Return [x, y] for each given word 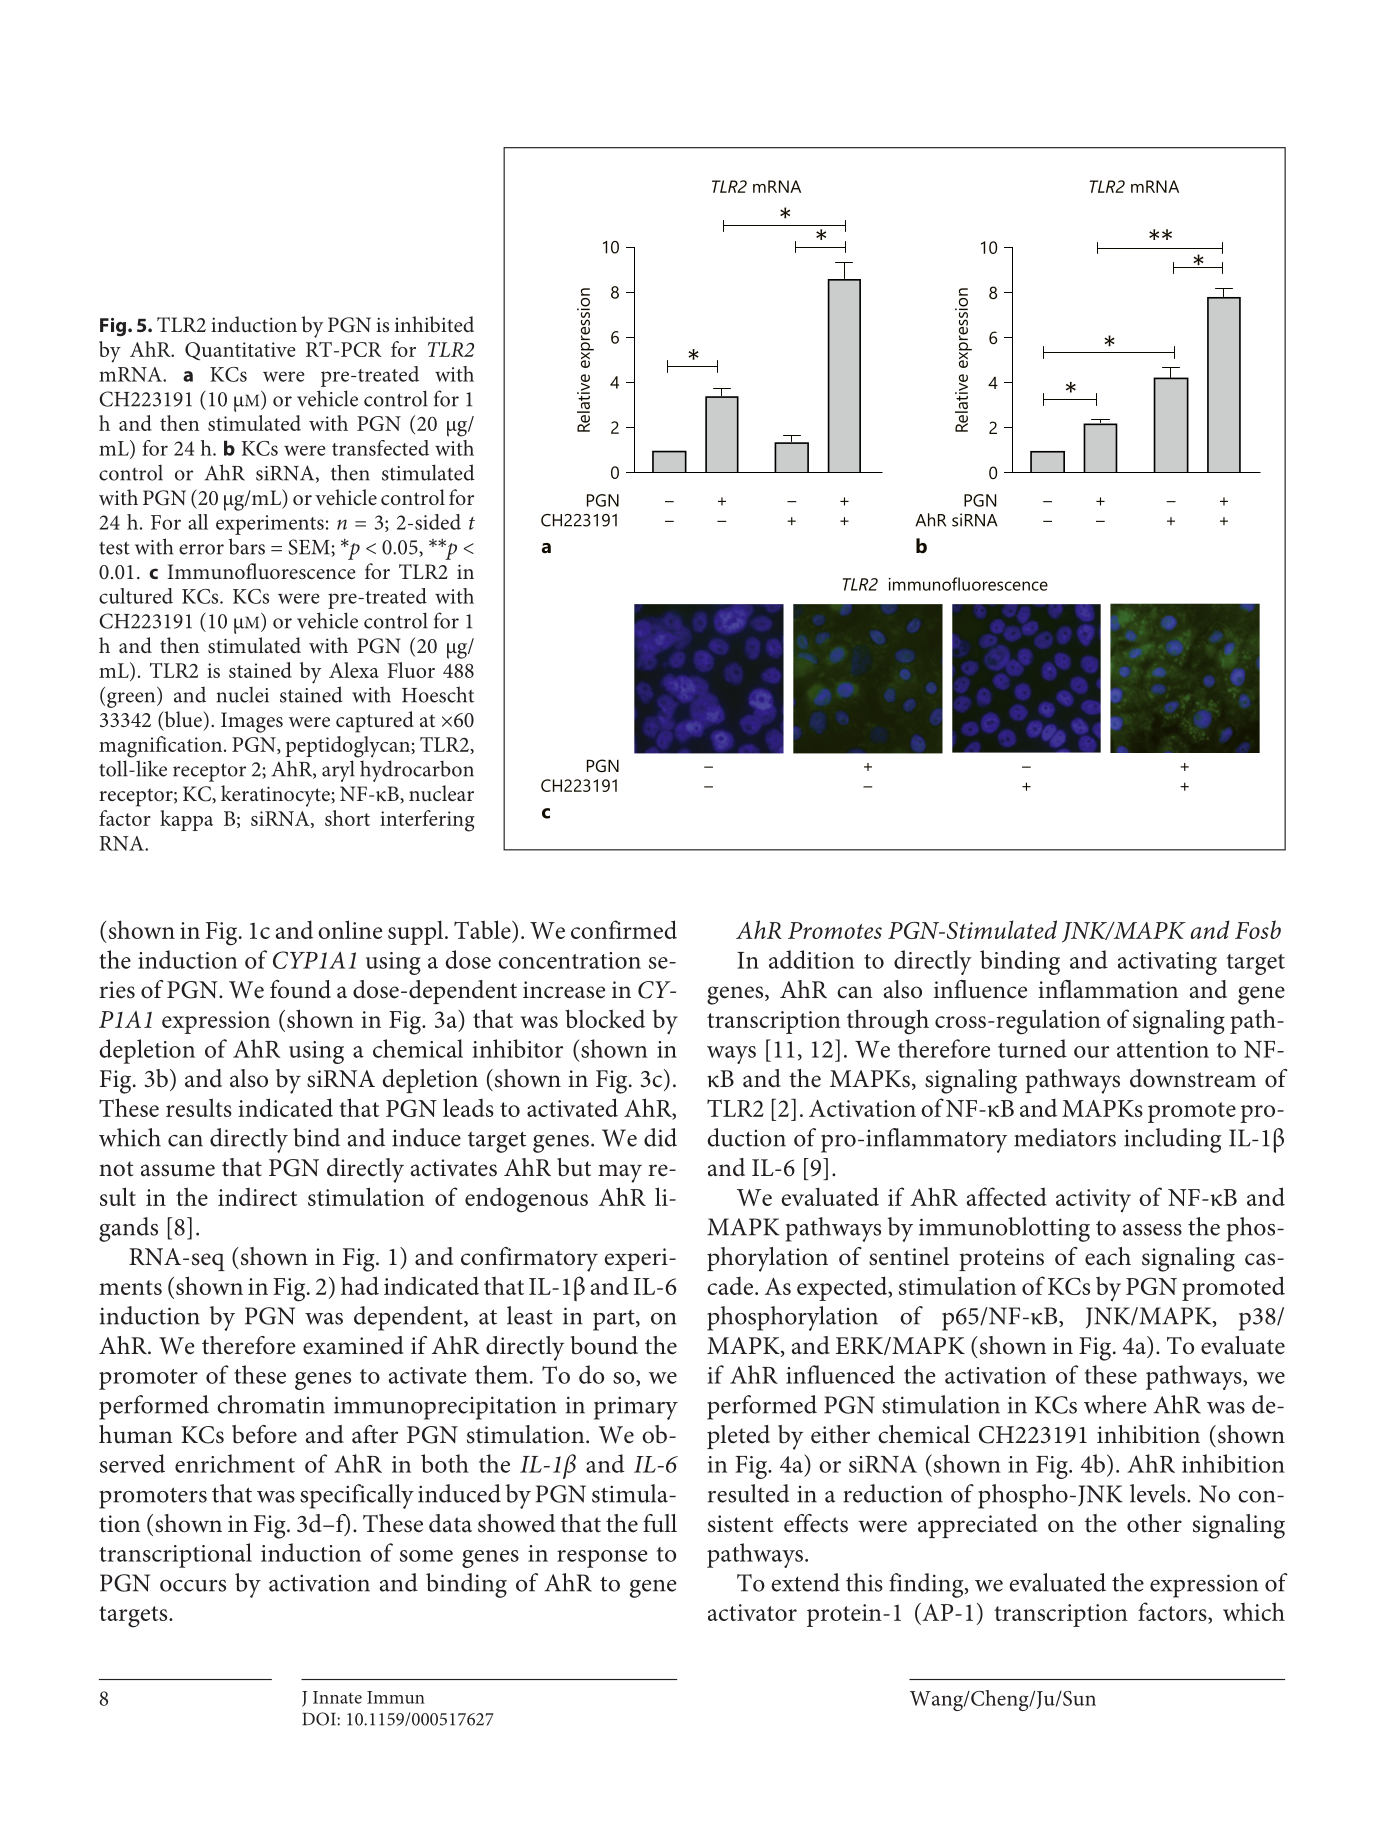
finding [927, 1585]
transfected [380, 448]
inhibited [434, 324]
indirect [257, 1197]
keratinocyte [276, 796]
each [1108, 1256]
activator [752, 1612]
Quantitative [240, 351]
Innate [337, 1697]
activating [1167, 963]
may [620, 1173]
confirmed [624, 929]
